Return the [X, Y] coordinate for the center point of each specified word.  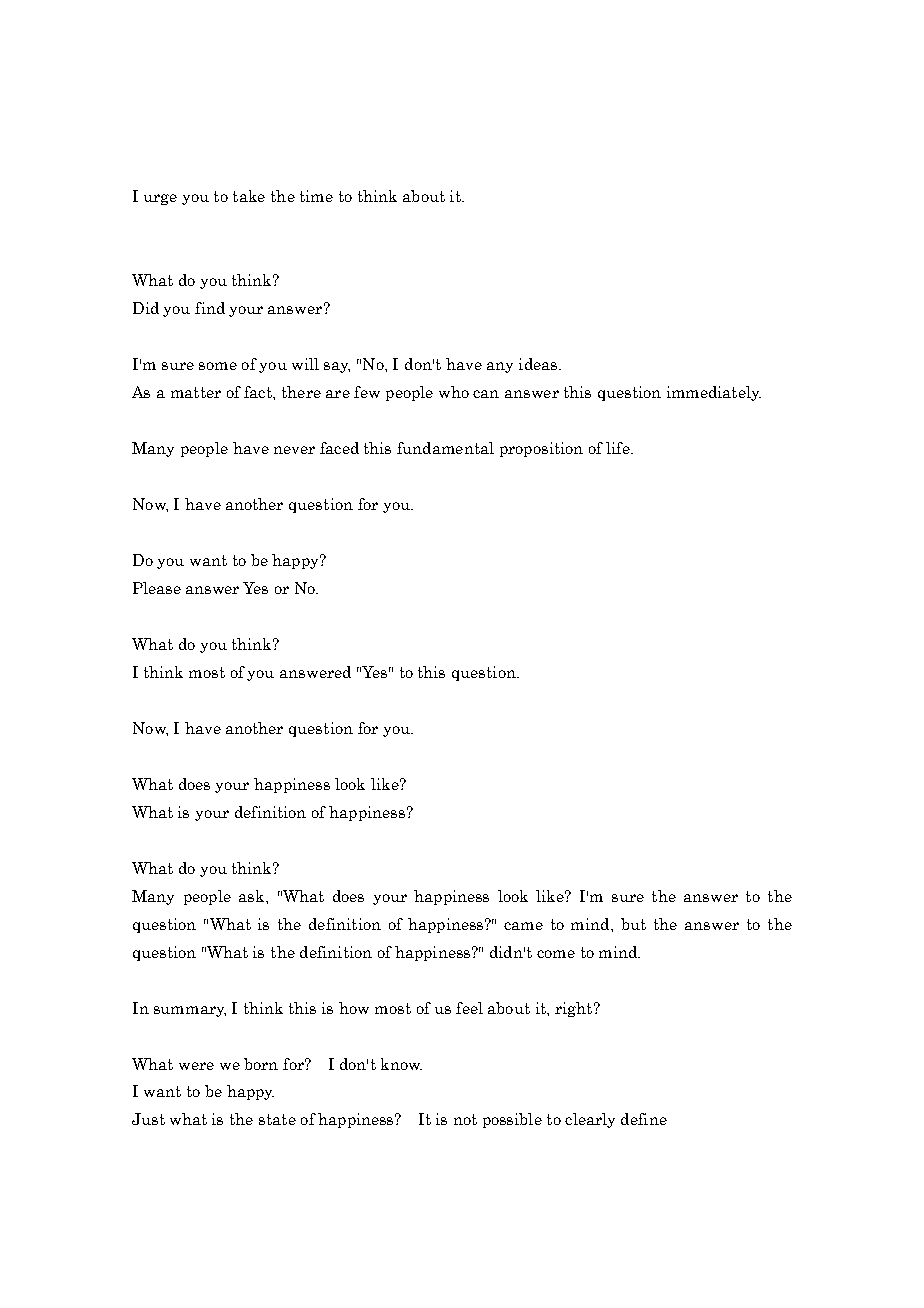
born [261, 1064]
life [619, 448]
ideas [539, 364]
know [401, 1064]
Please [157, 588]
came [523, 926]
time [316, 196]
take [249, 196]
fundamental [445, 448]
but [633, 924]
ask [253, 896]
